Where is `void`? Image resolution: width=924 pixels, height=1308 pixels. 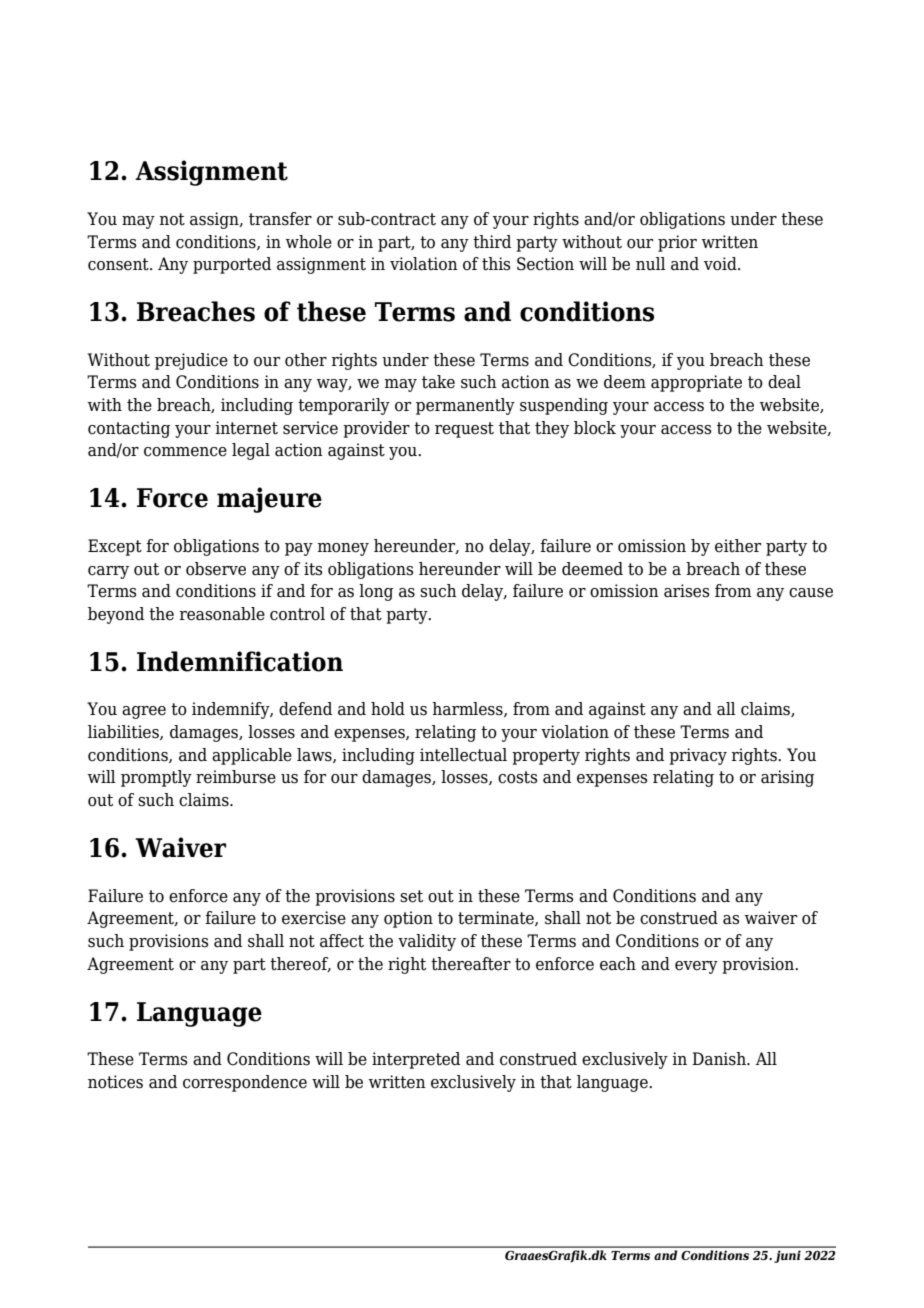
void is located at coordinates (721, 264).
